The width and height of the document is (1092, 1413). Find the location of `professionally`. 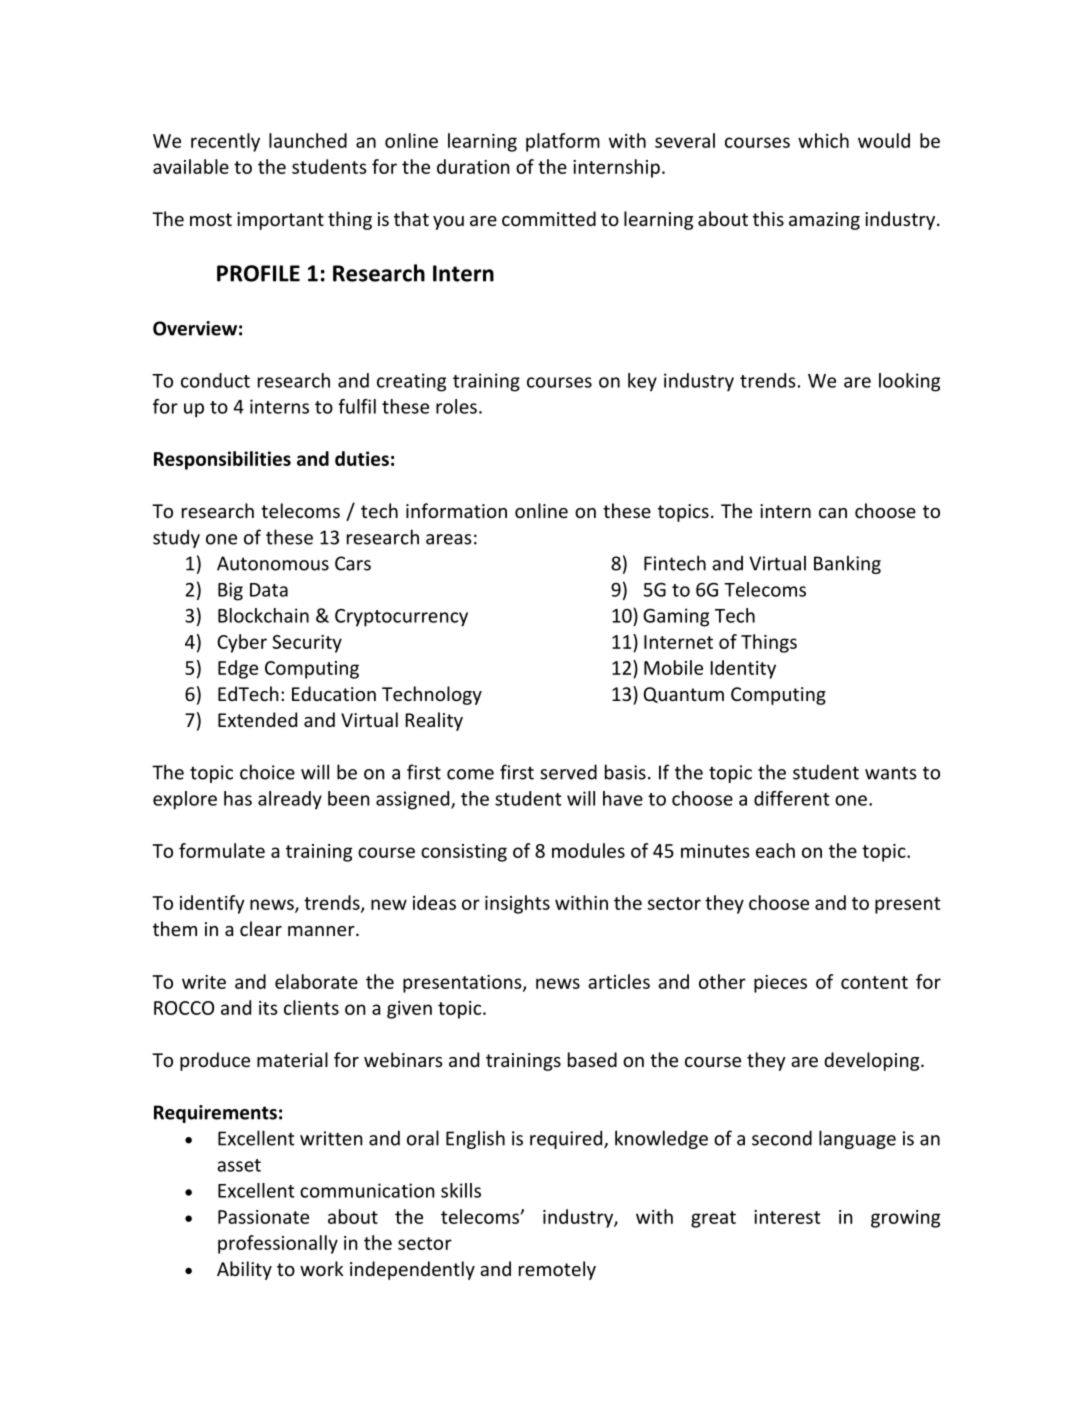

professionally is located at coordinates (278, 1244).
